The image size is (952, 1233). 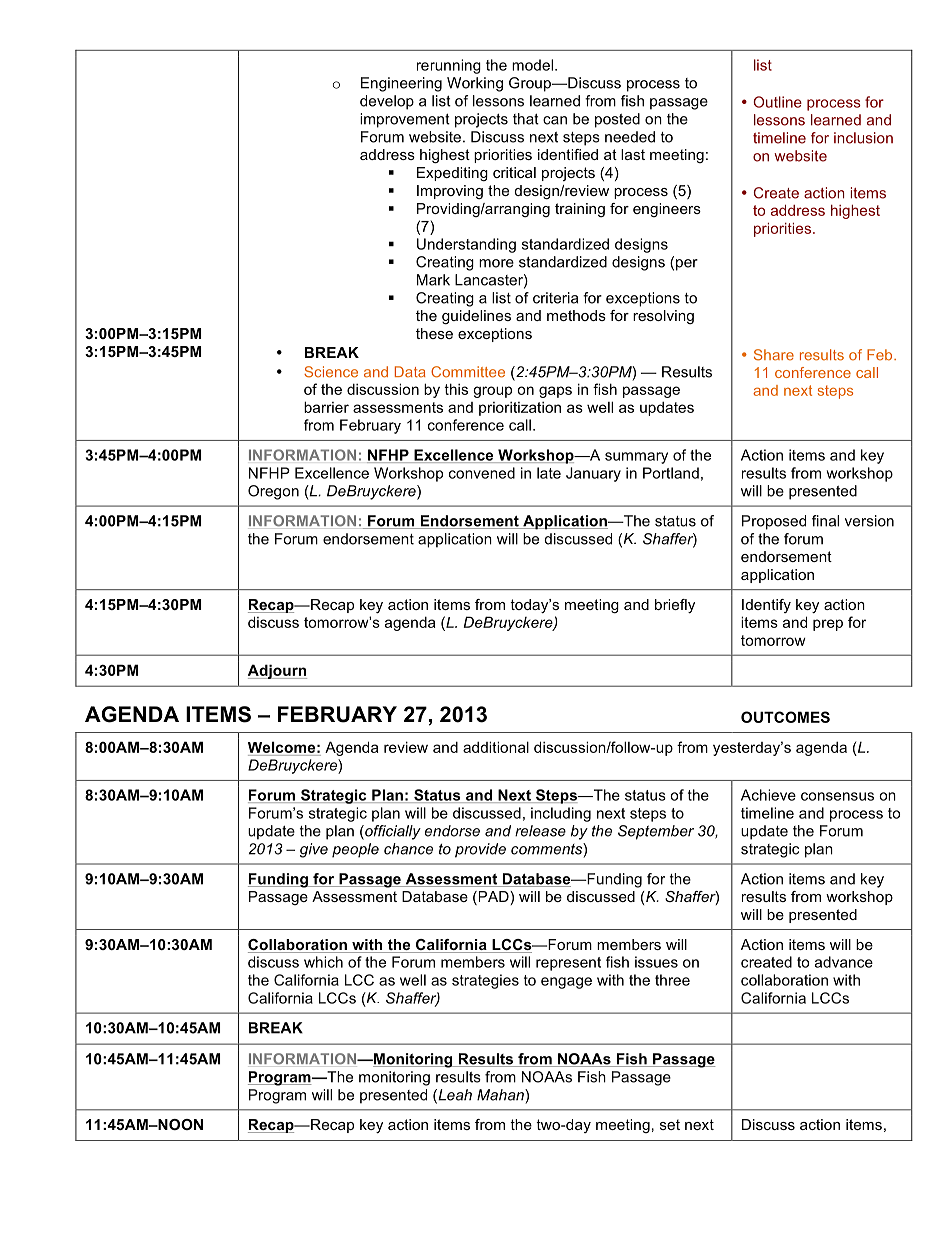 What do you see at coordinates (768, 795) in the page?
I see `Achieve` at bounding box center [768, 795].
